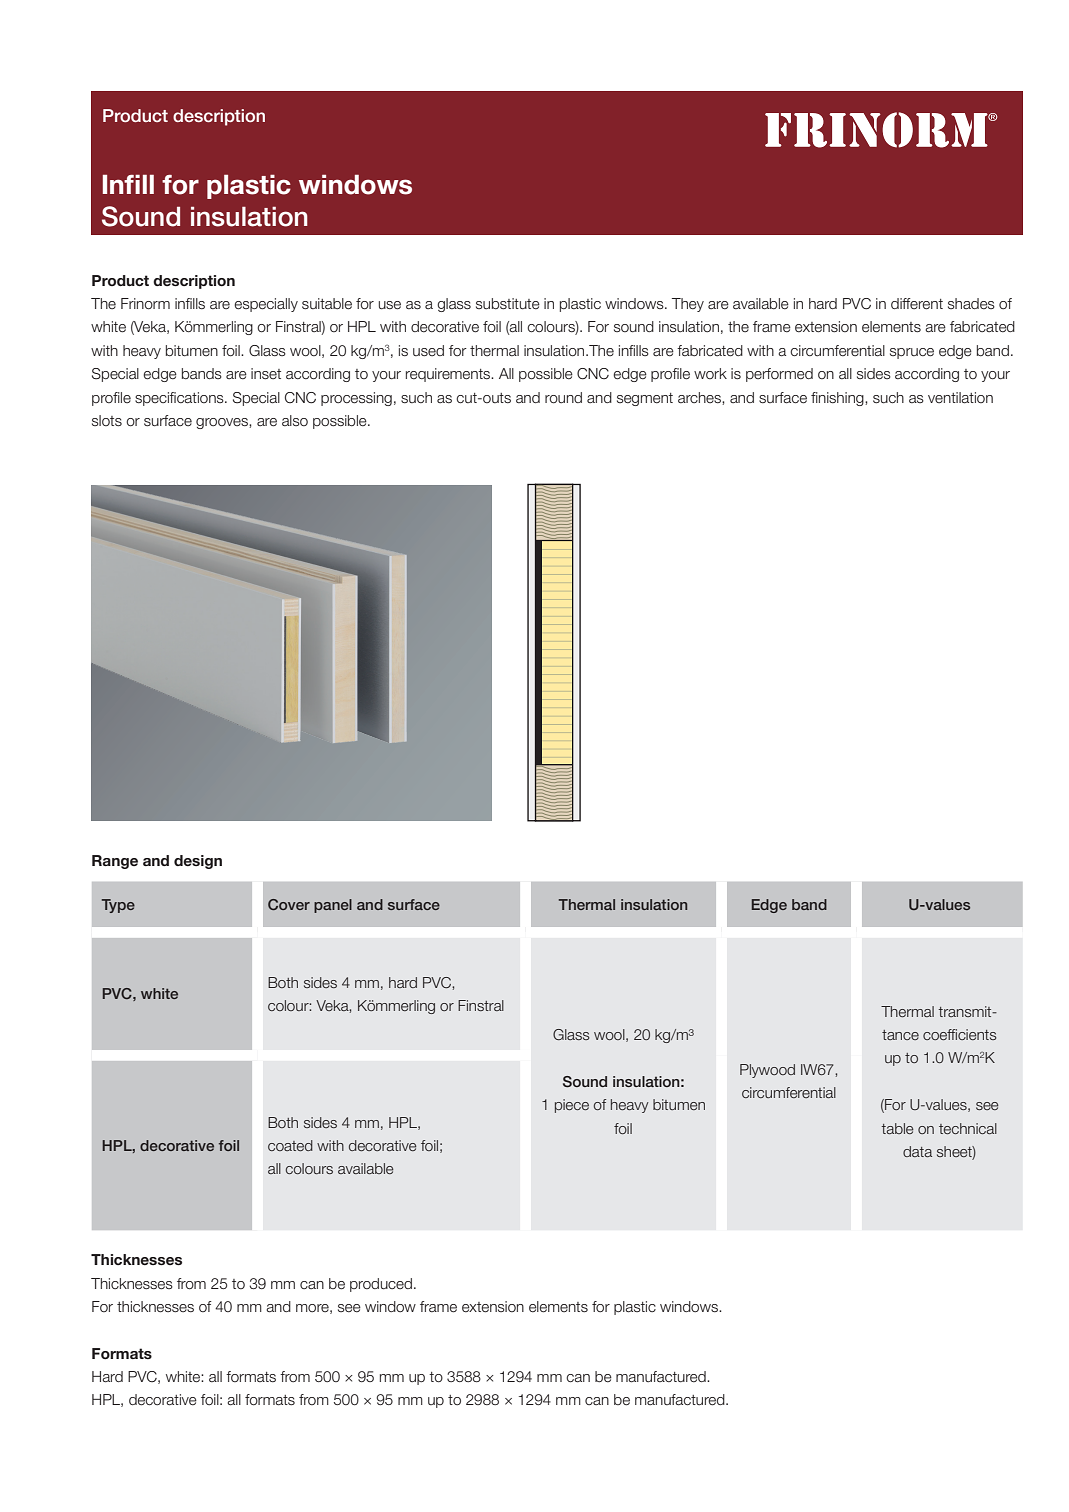 This image has width=1069, height=1512. I want to click on substitute, so click(508, 304).
